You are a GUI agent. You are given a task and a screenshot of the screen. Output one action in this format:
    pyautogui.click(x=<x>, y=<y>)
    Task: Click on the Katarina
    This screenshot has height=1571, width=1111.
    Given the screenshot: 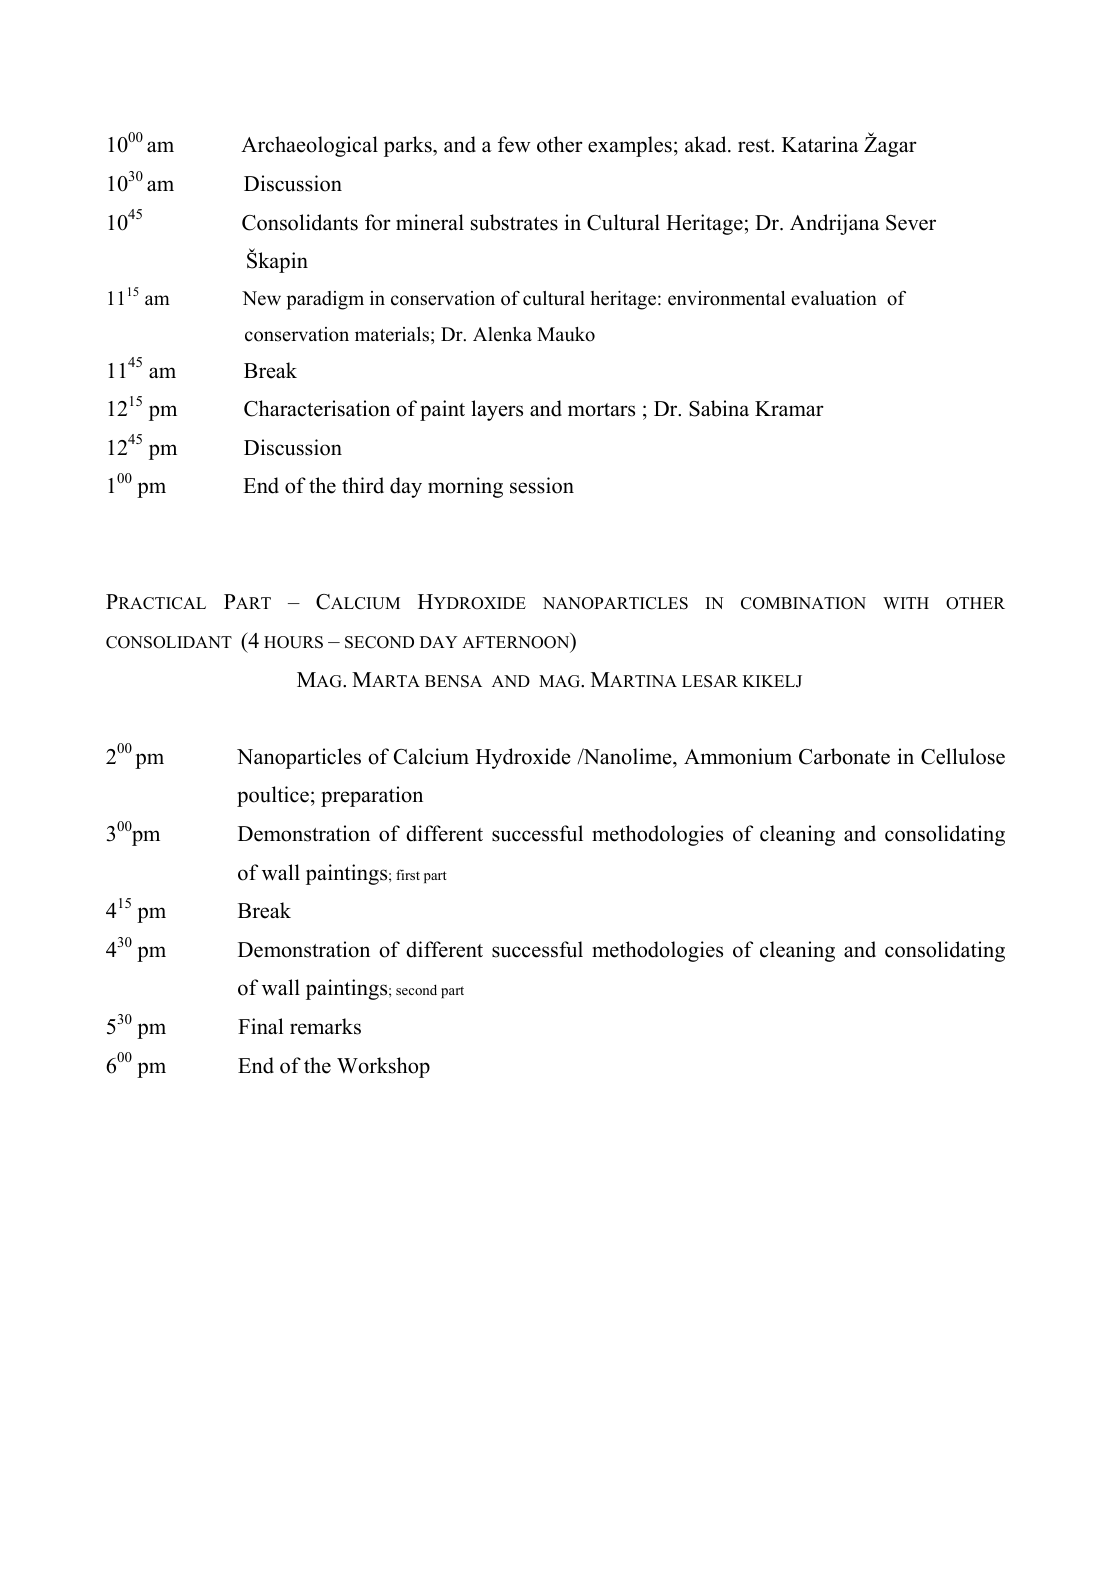 What is the action you would take?
    pyautogui.click(x=820, y=144)
